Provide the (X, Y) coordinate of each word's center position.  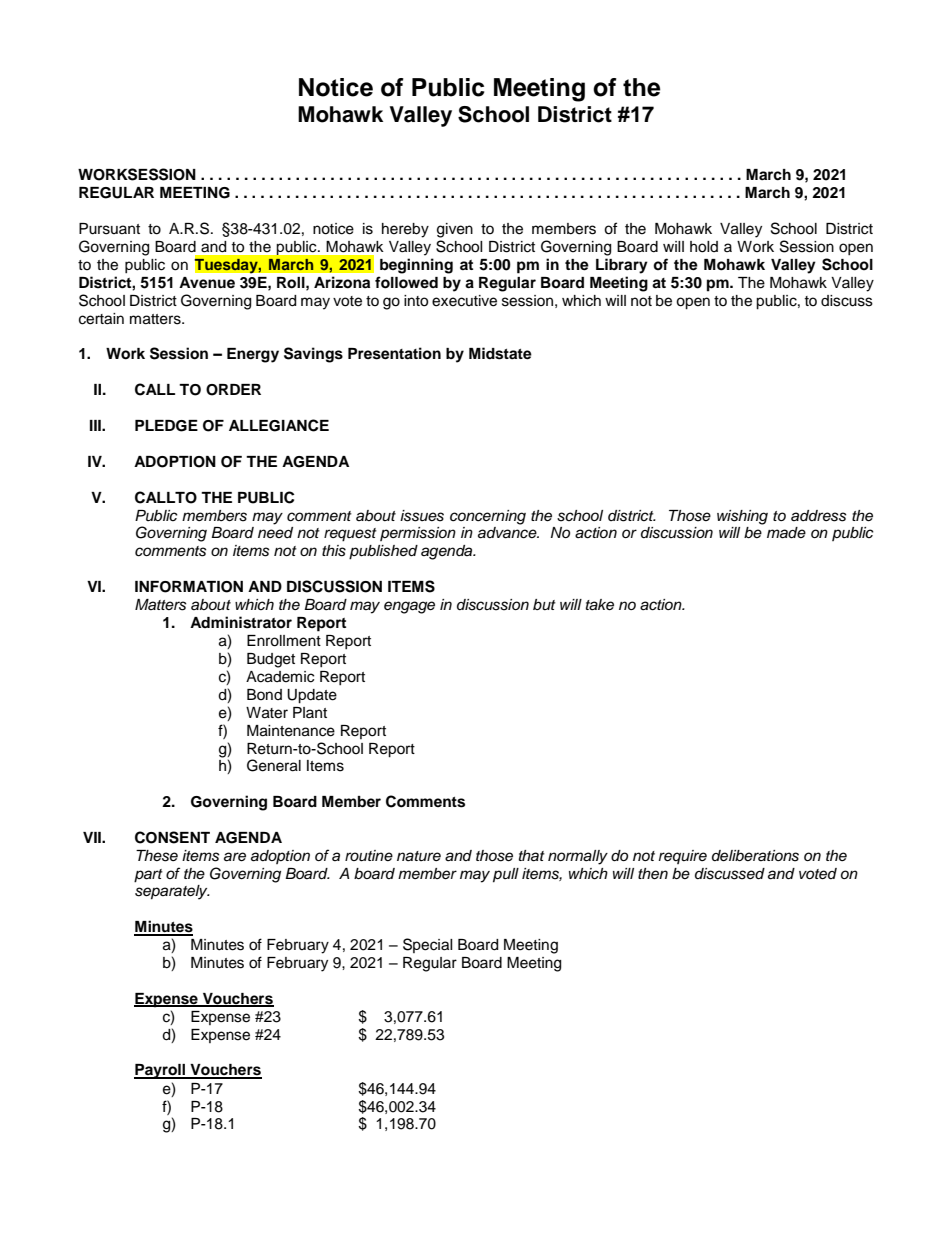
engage (409, 607)
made (786, 533)
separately (172, 892)
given (455, 230)
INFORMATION (189, 587)
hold (704, 247)
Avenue (207, 283)
